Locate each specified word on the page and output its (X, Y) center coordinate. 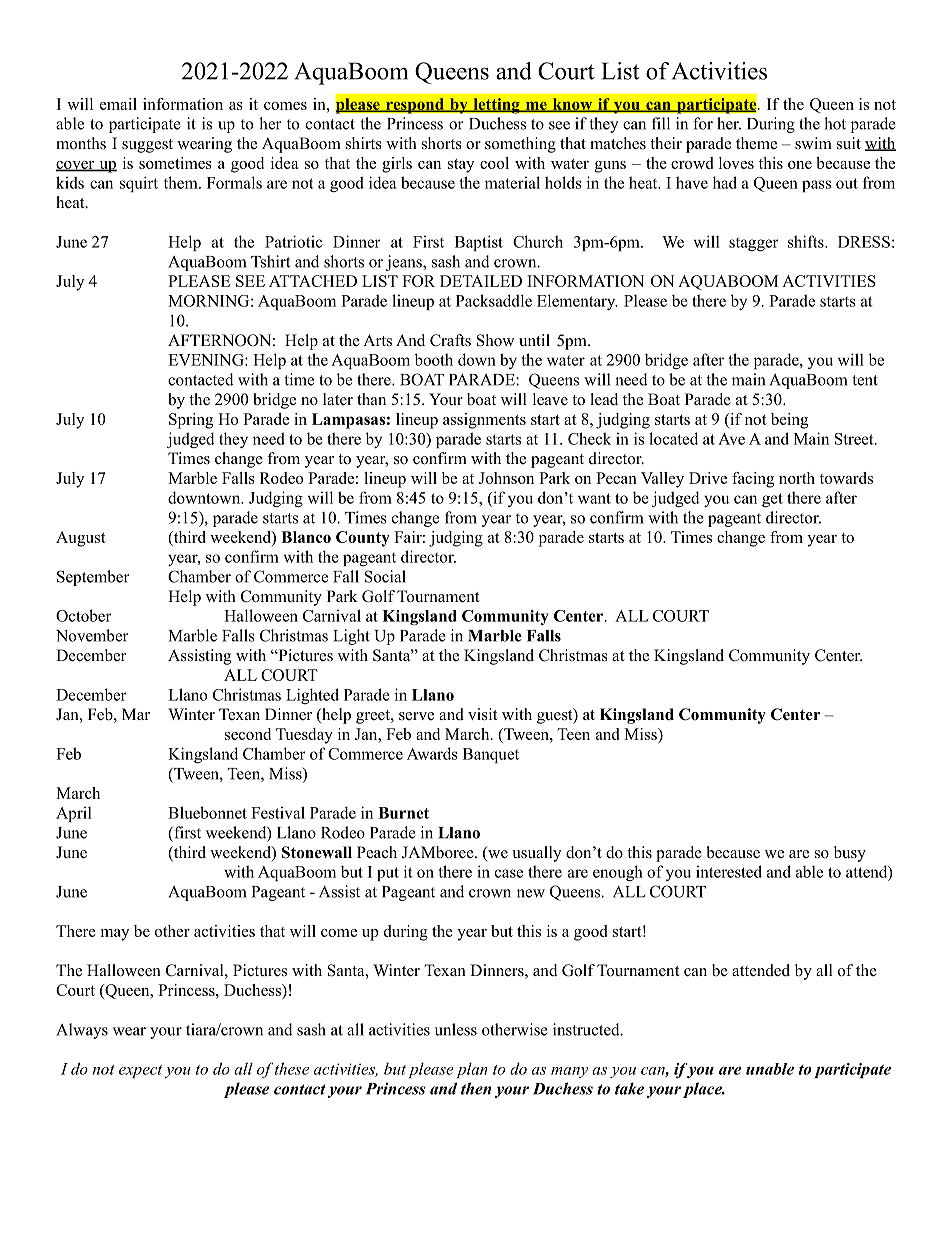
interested (729, 871)
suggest (147, 146)
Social (385, 576)
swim (813, 143)
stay (461, 166)
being (789, 421)
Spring (191, 421)
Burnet (403, 813)
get (772, 500)
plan (472, 1070)
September (93, 578)
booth (434, 359)
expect (140, 1071)
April (74, 814)
